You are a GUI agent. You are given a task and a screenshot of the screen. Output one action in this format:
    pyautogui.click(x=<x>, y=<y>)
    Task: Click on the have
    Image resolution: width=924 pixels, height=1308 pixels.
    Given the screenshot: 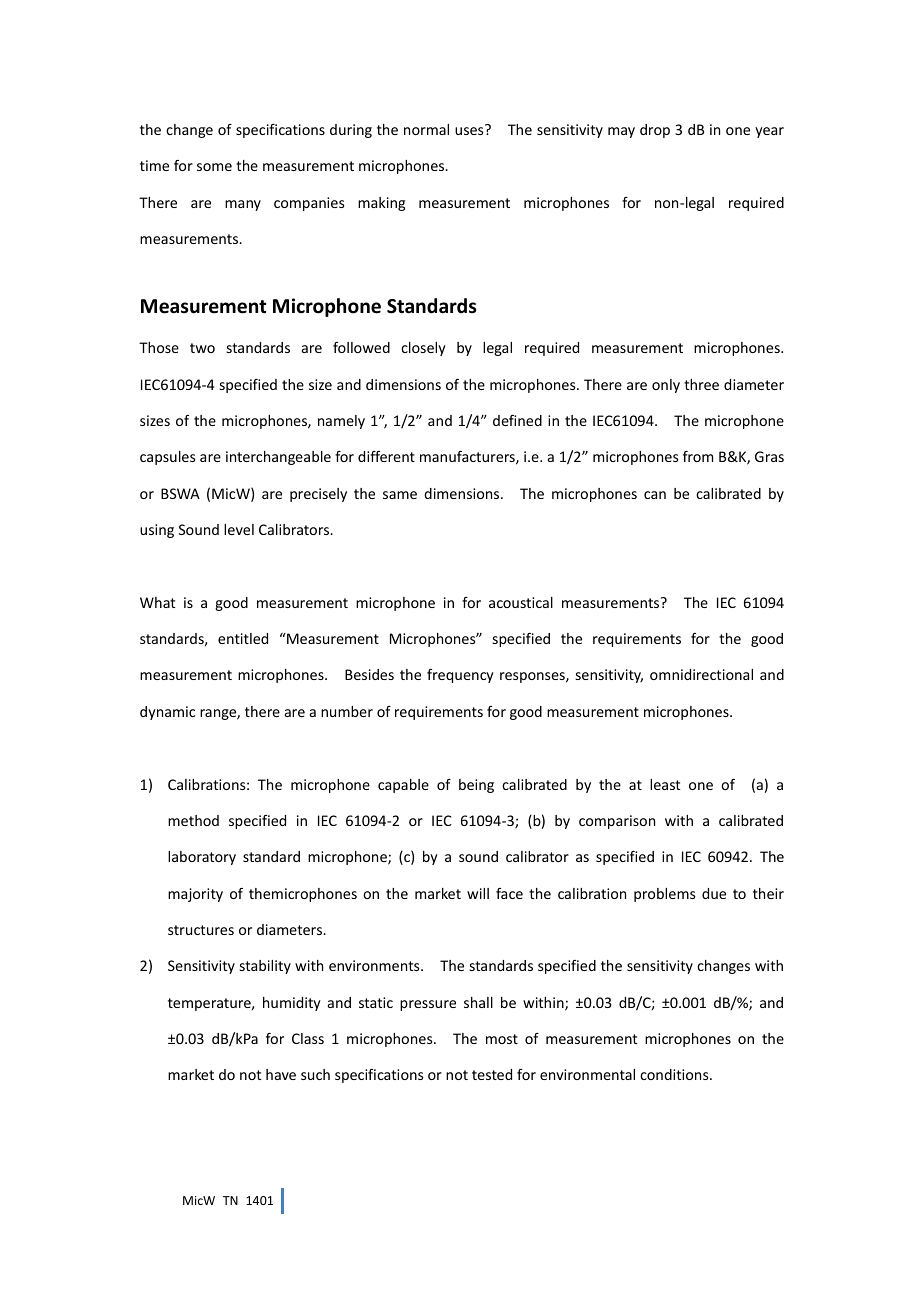 What is the action you would take?
    pyautogui.click(x=281, y=1074)
